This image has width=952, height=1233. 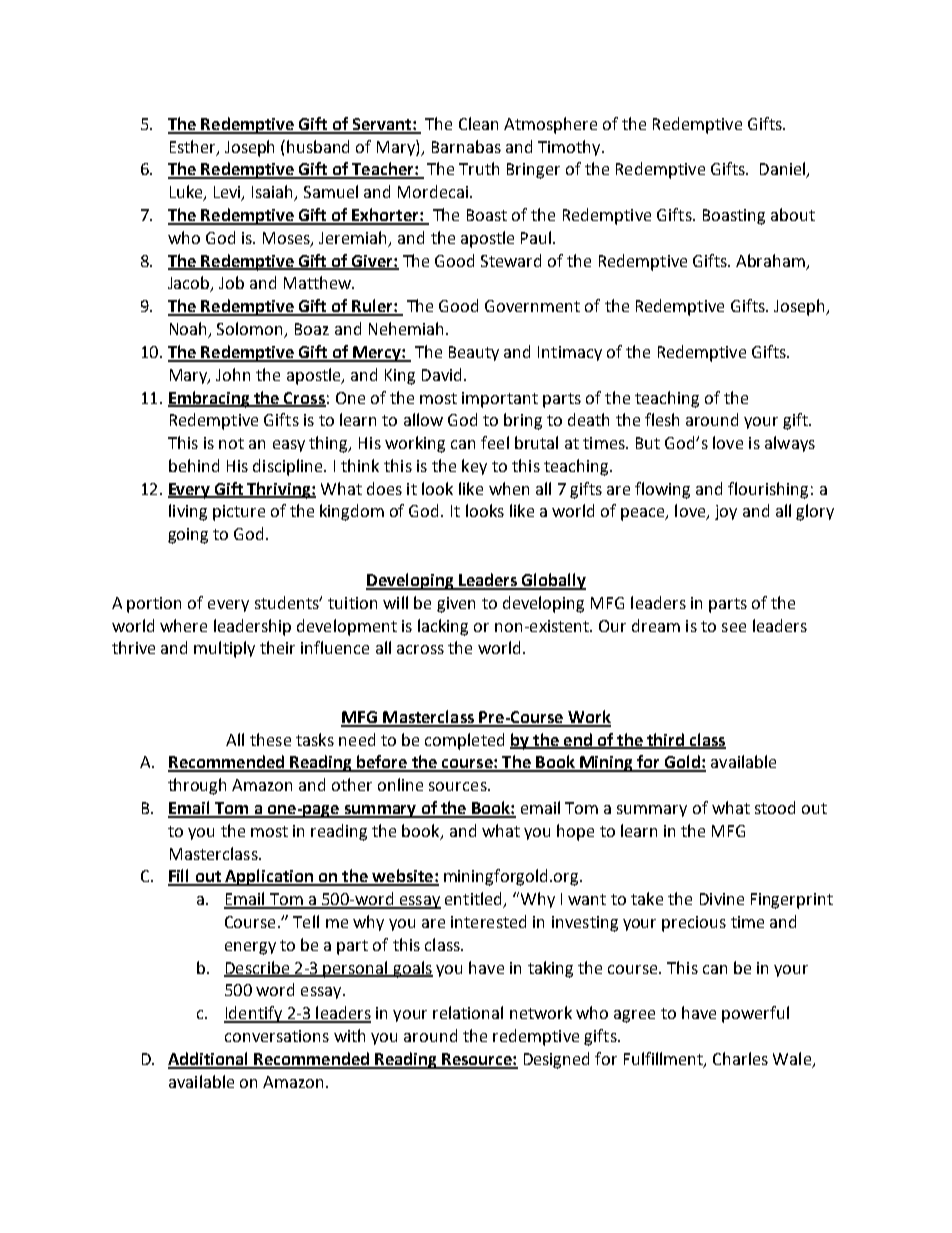 I want to click on Beauty, so click(x=474, y=353).
